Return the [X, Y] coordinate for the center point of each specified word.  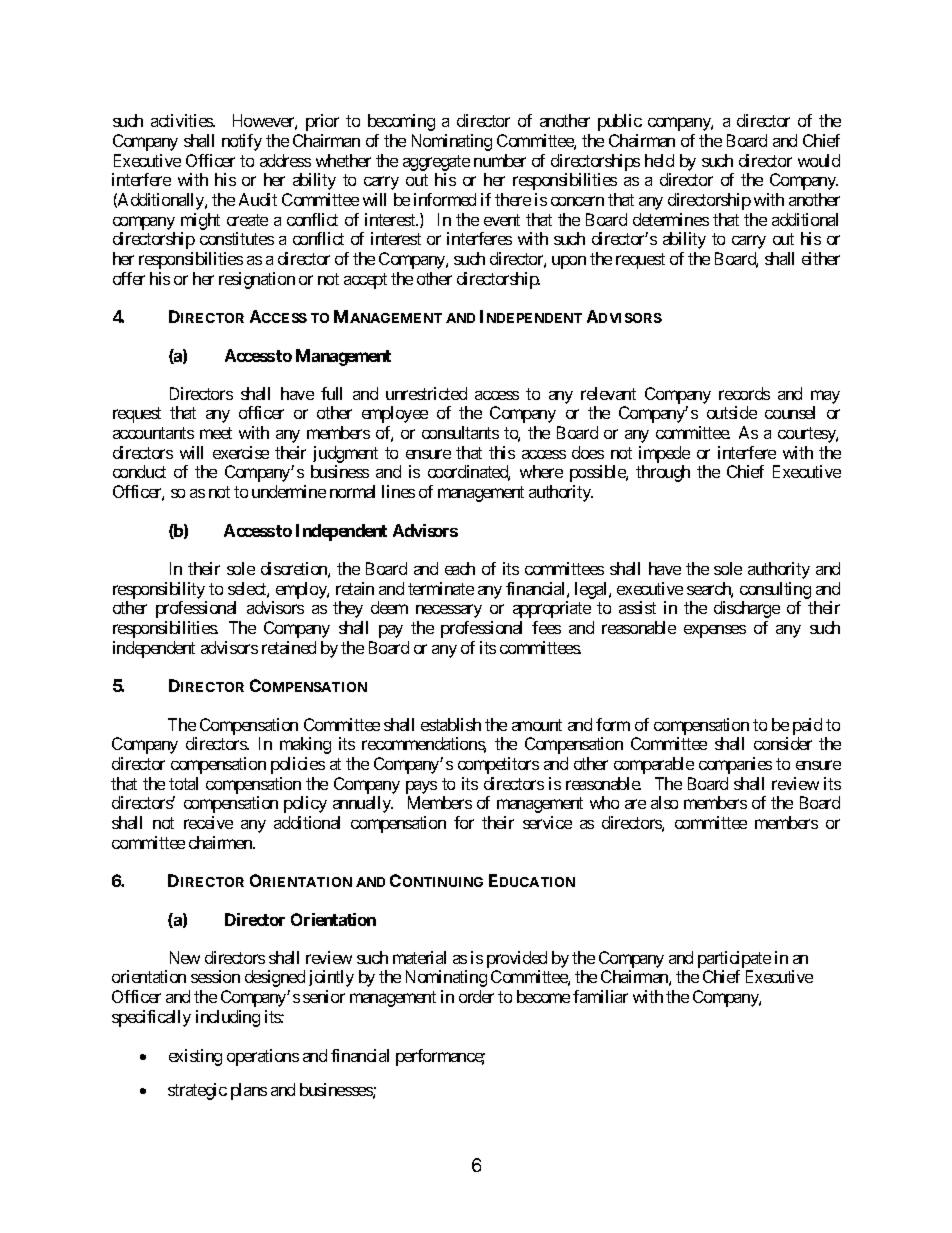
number [500, 160]
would [819, 160]
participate [734, 959]
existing [195, 1057]
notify [242, 142]
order [476, 996]
